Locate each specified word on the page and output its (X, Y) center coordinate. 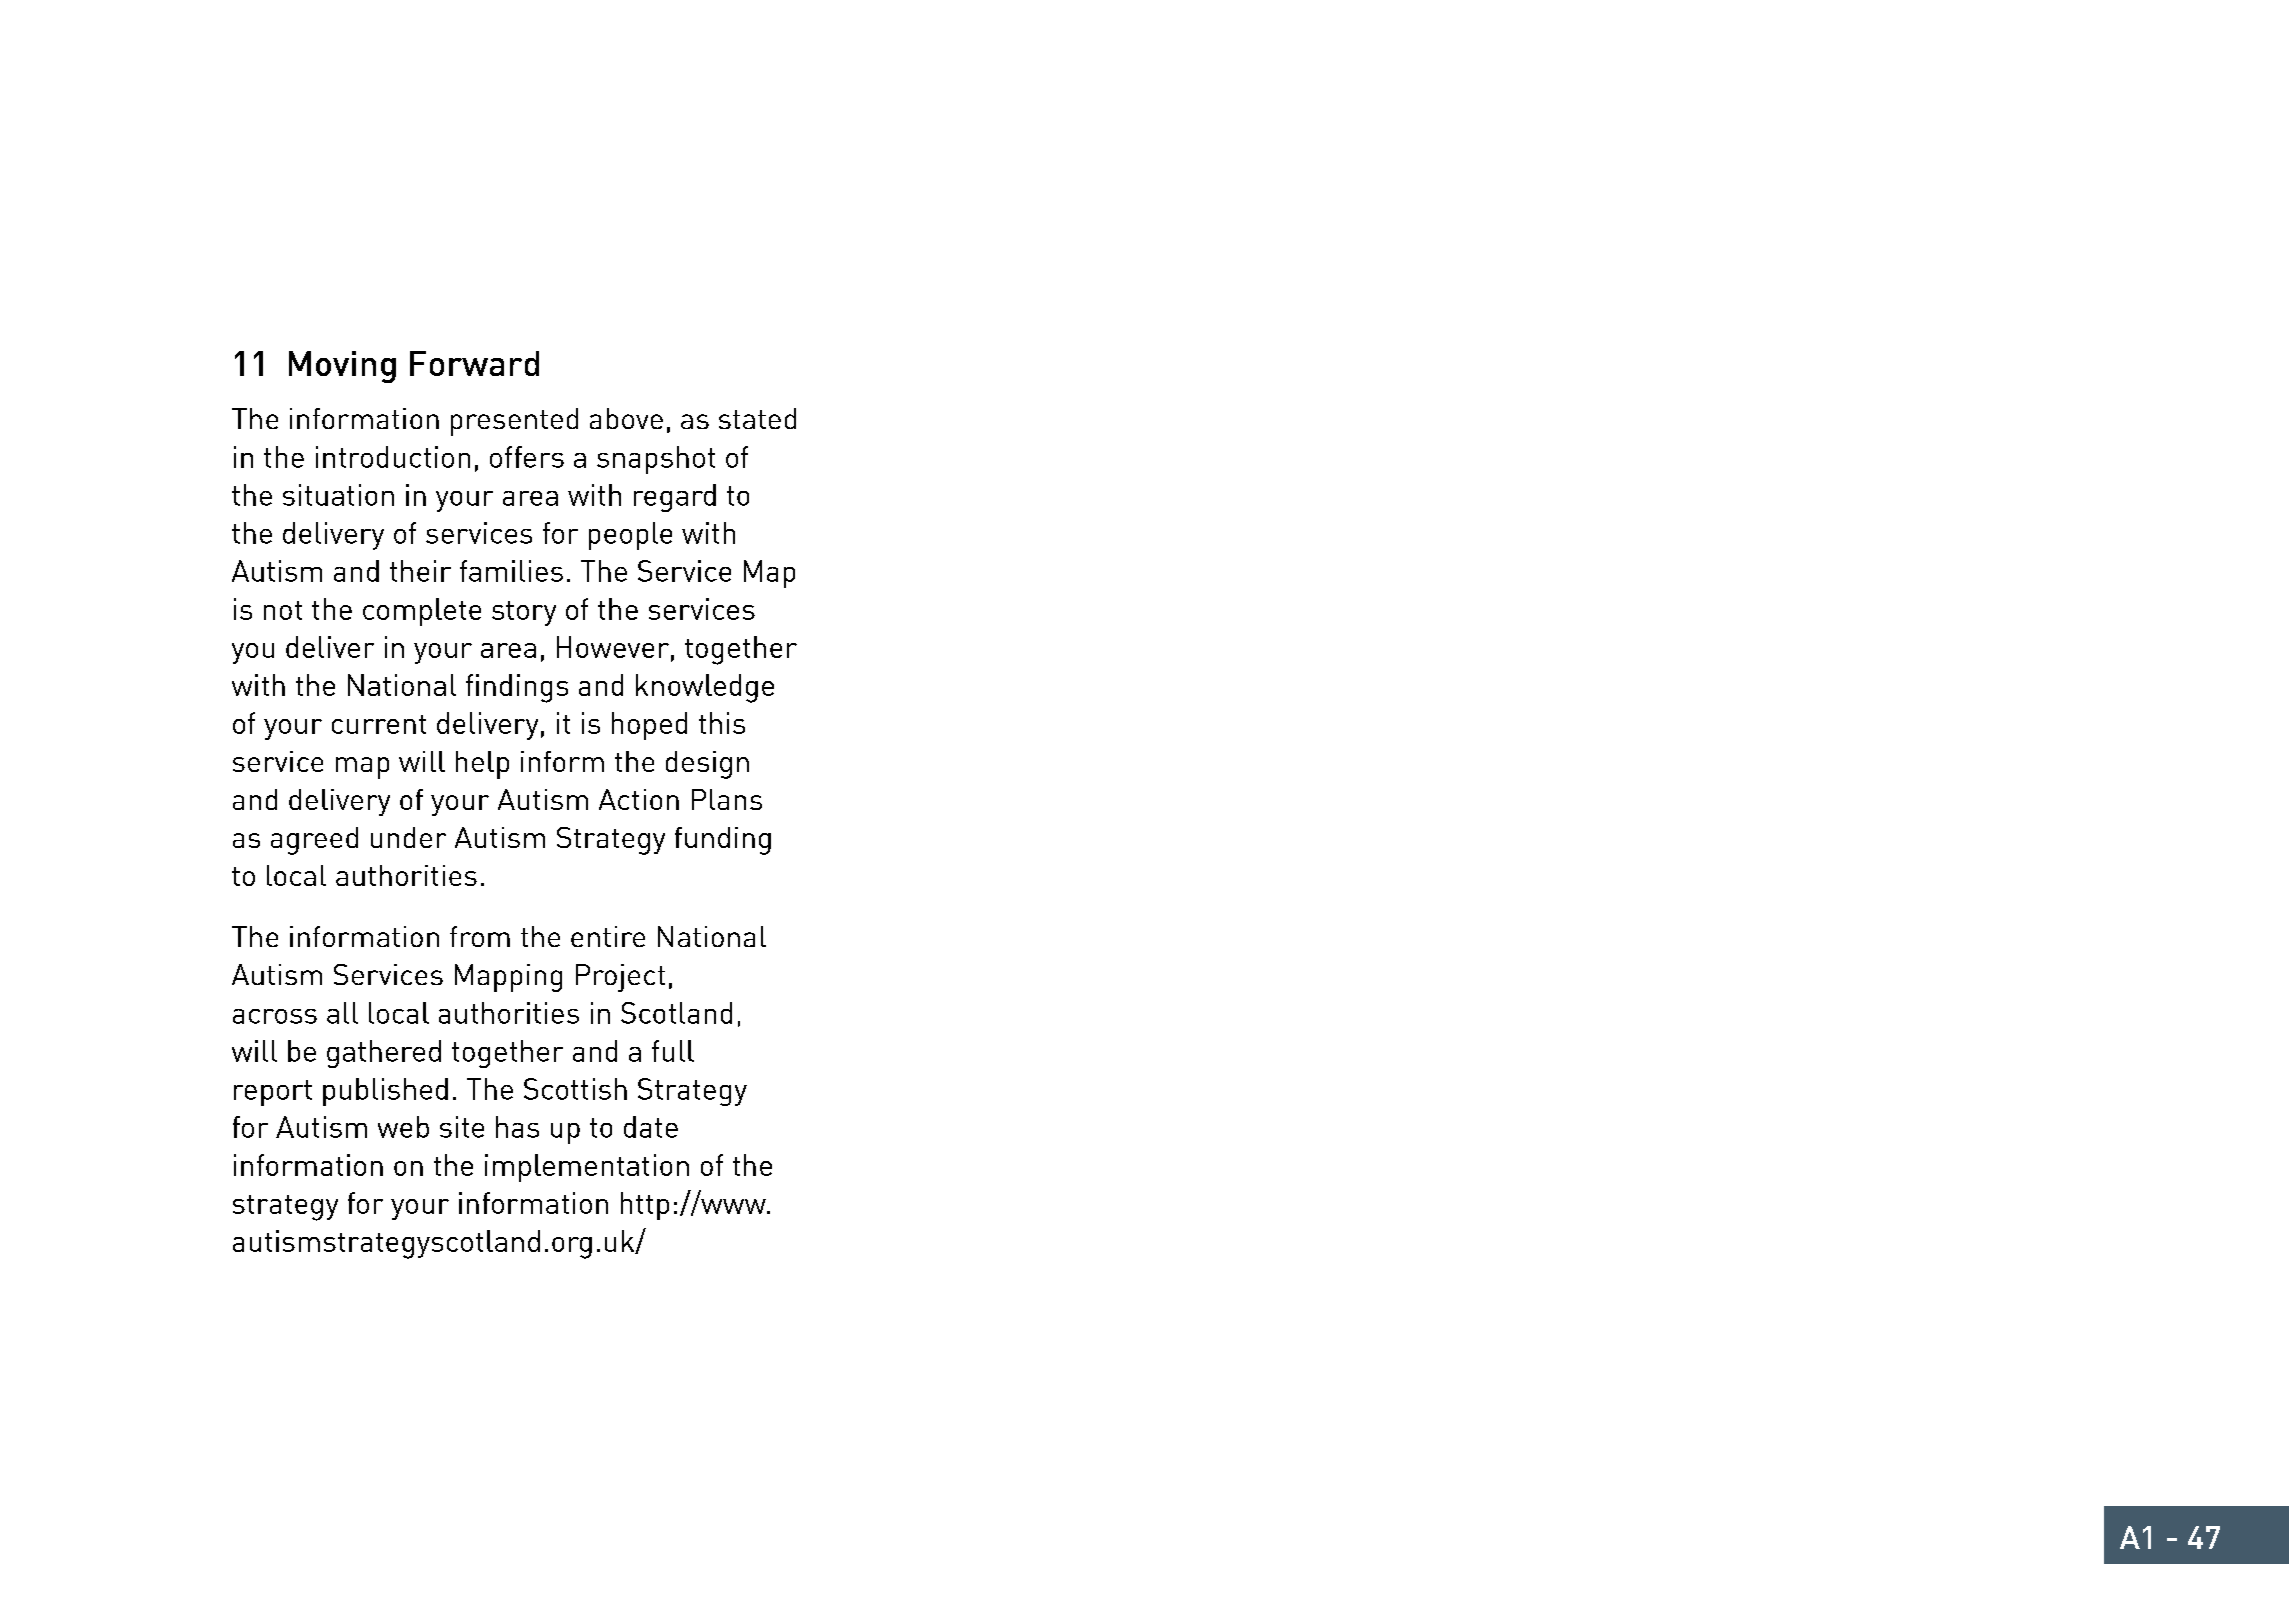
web (403, 1127)
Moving (342, 367)
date (651, 1127)
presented (514, 422)
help (482, 765)
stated (757, 418)
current (379, 724)
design (707, 765)
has (517, 1127)
